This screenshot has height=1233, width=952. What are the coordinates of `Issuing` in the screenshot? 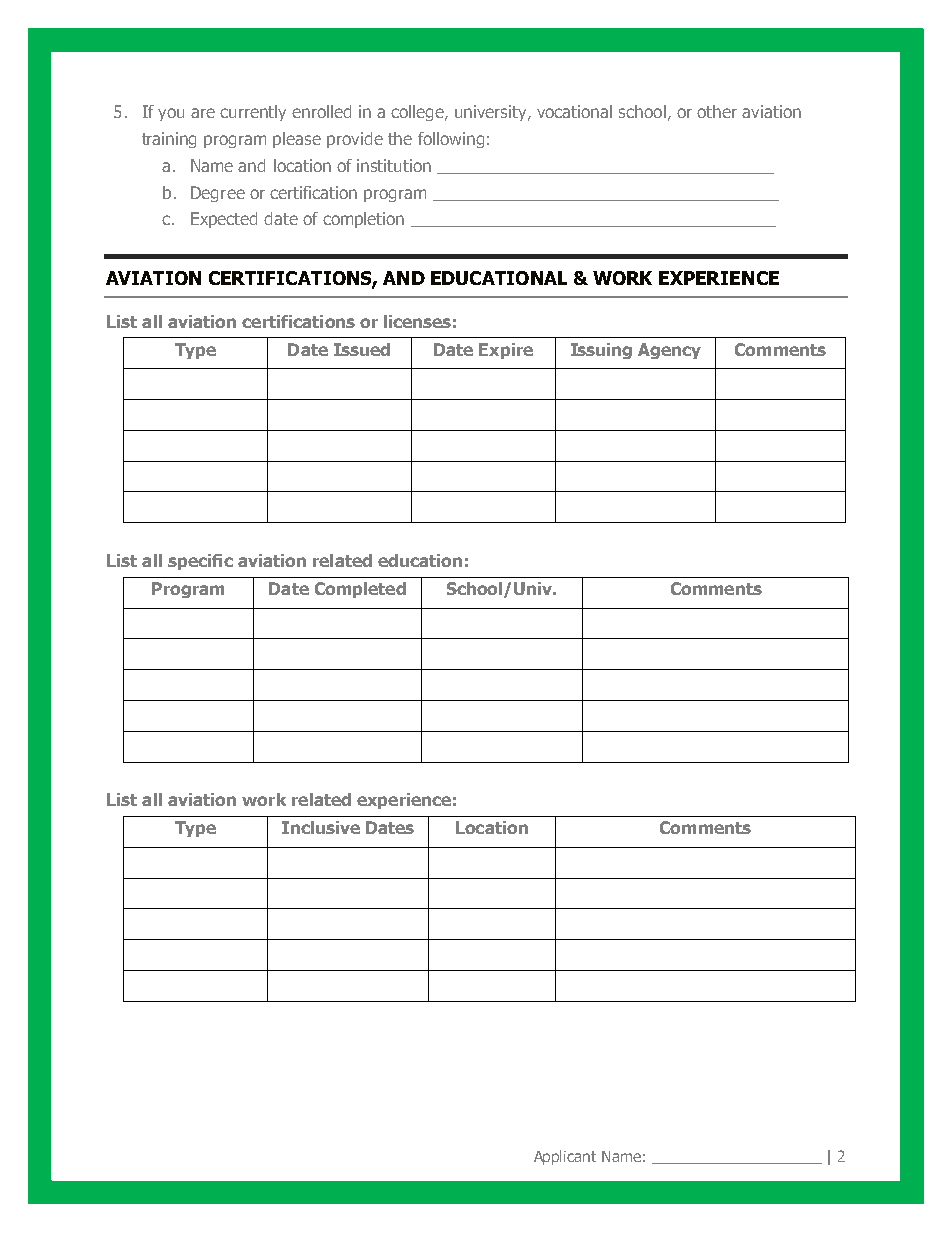 It's located at (601, 351).
